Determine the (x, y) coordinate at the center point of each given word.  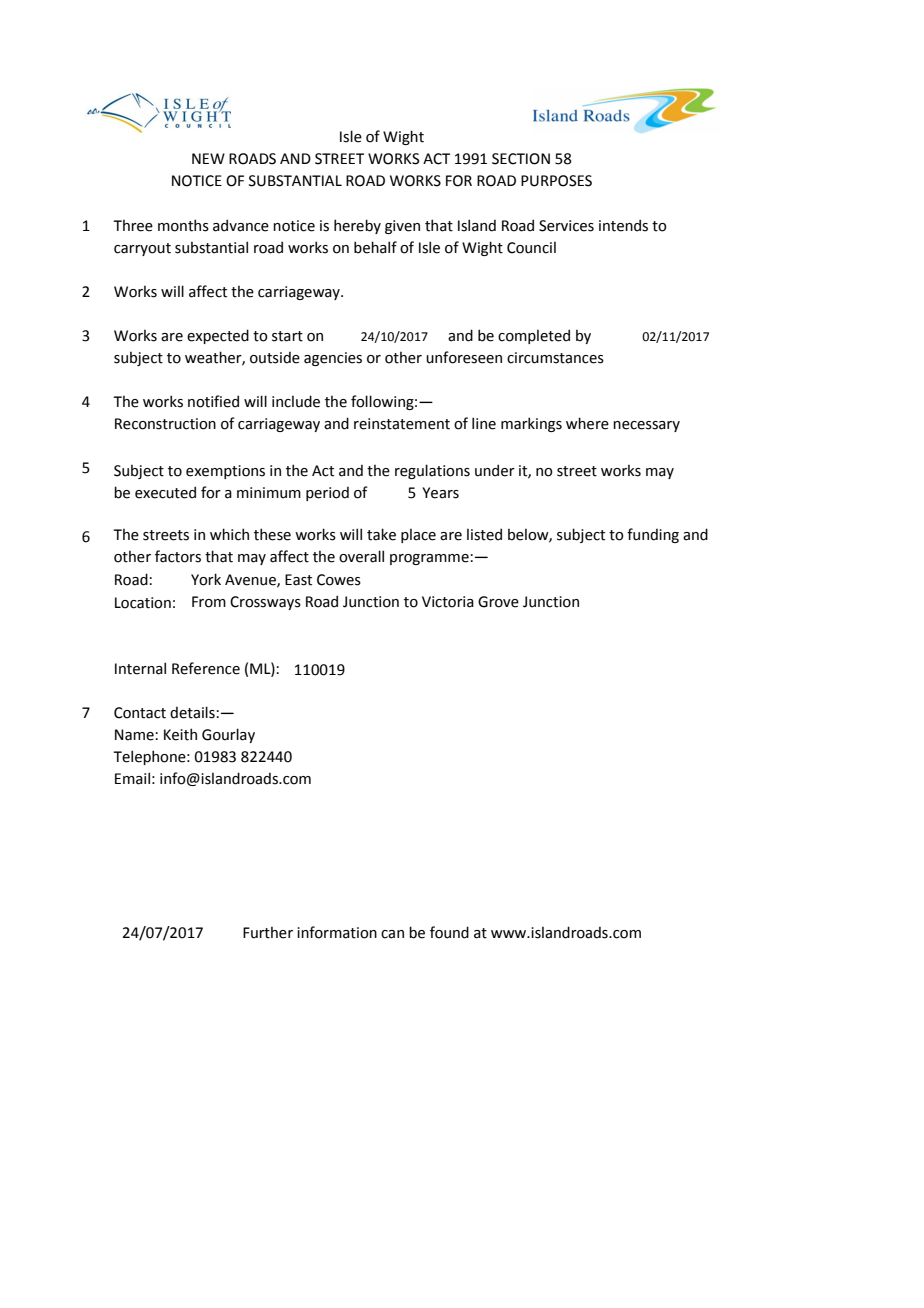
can (392, 934)
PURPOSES (556, 181)
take (381, 534)
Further (268, 933)
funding (653, 535)
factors (178, 556)
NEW (208, 158)
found (449, 932)
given (402, 227)
